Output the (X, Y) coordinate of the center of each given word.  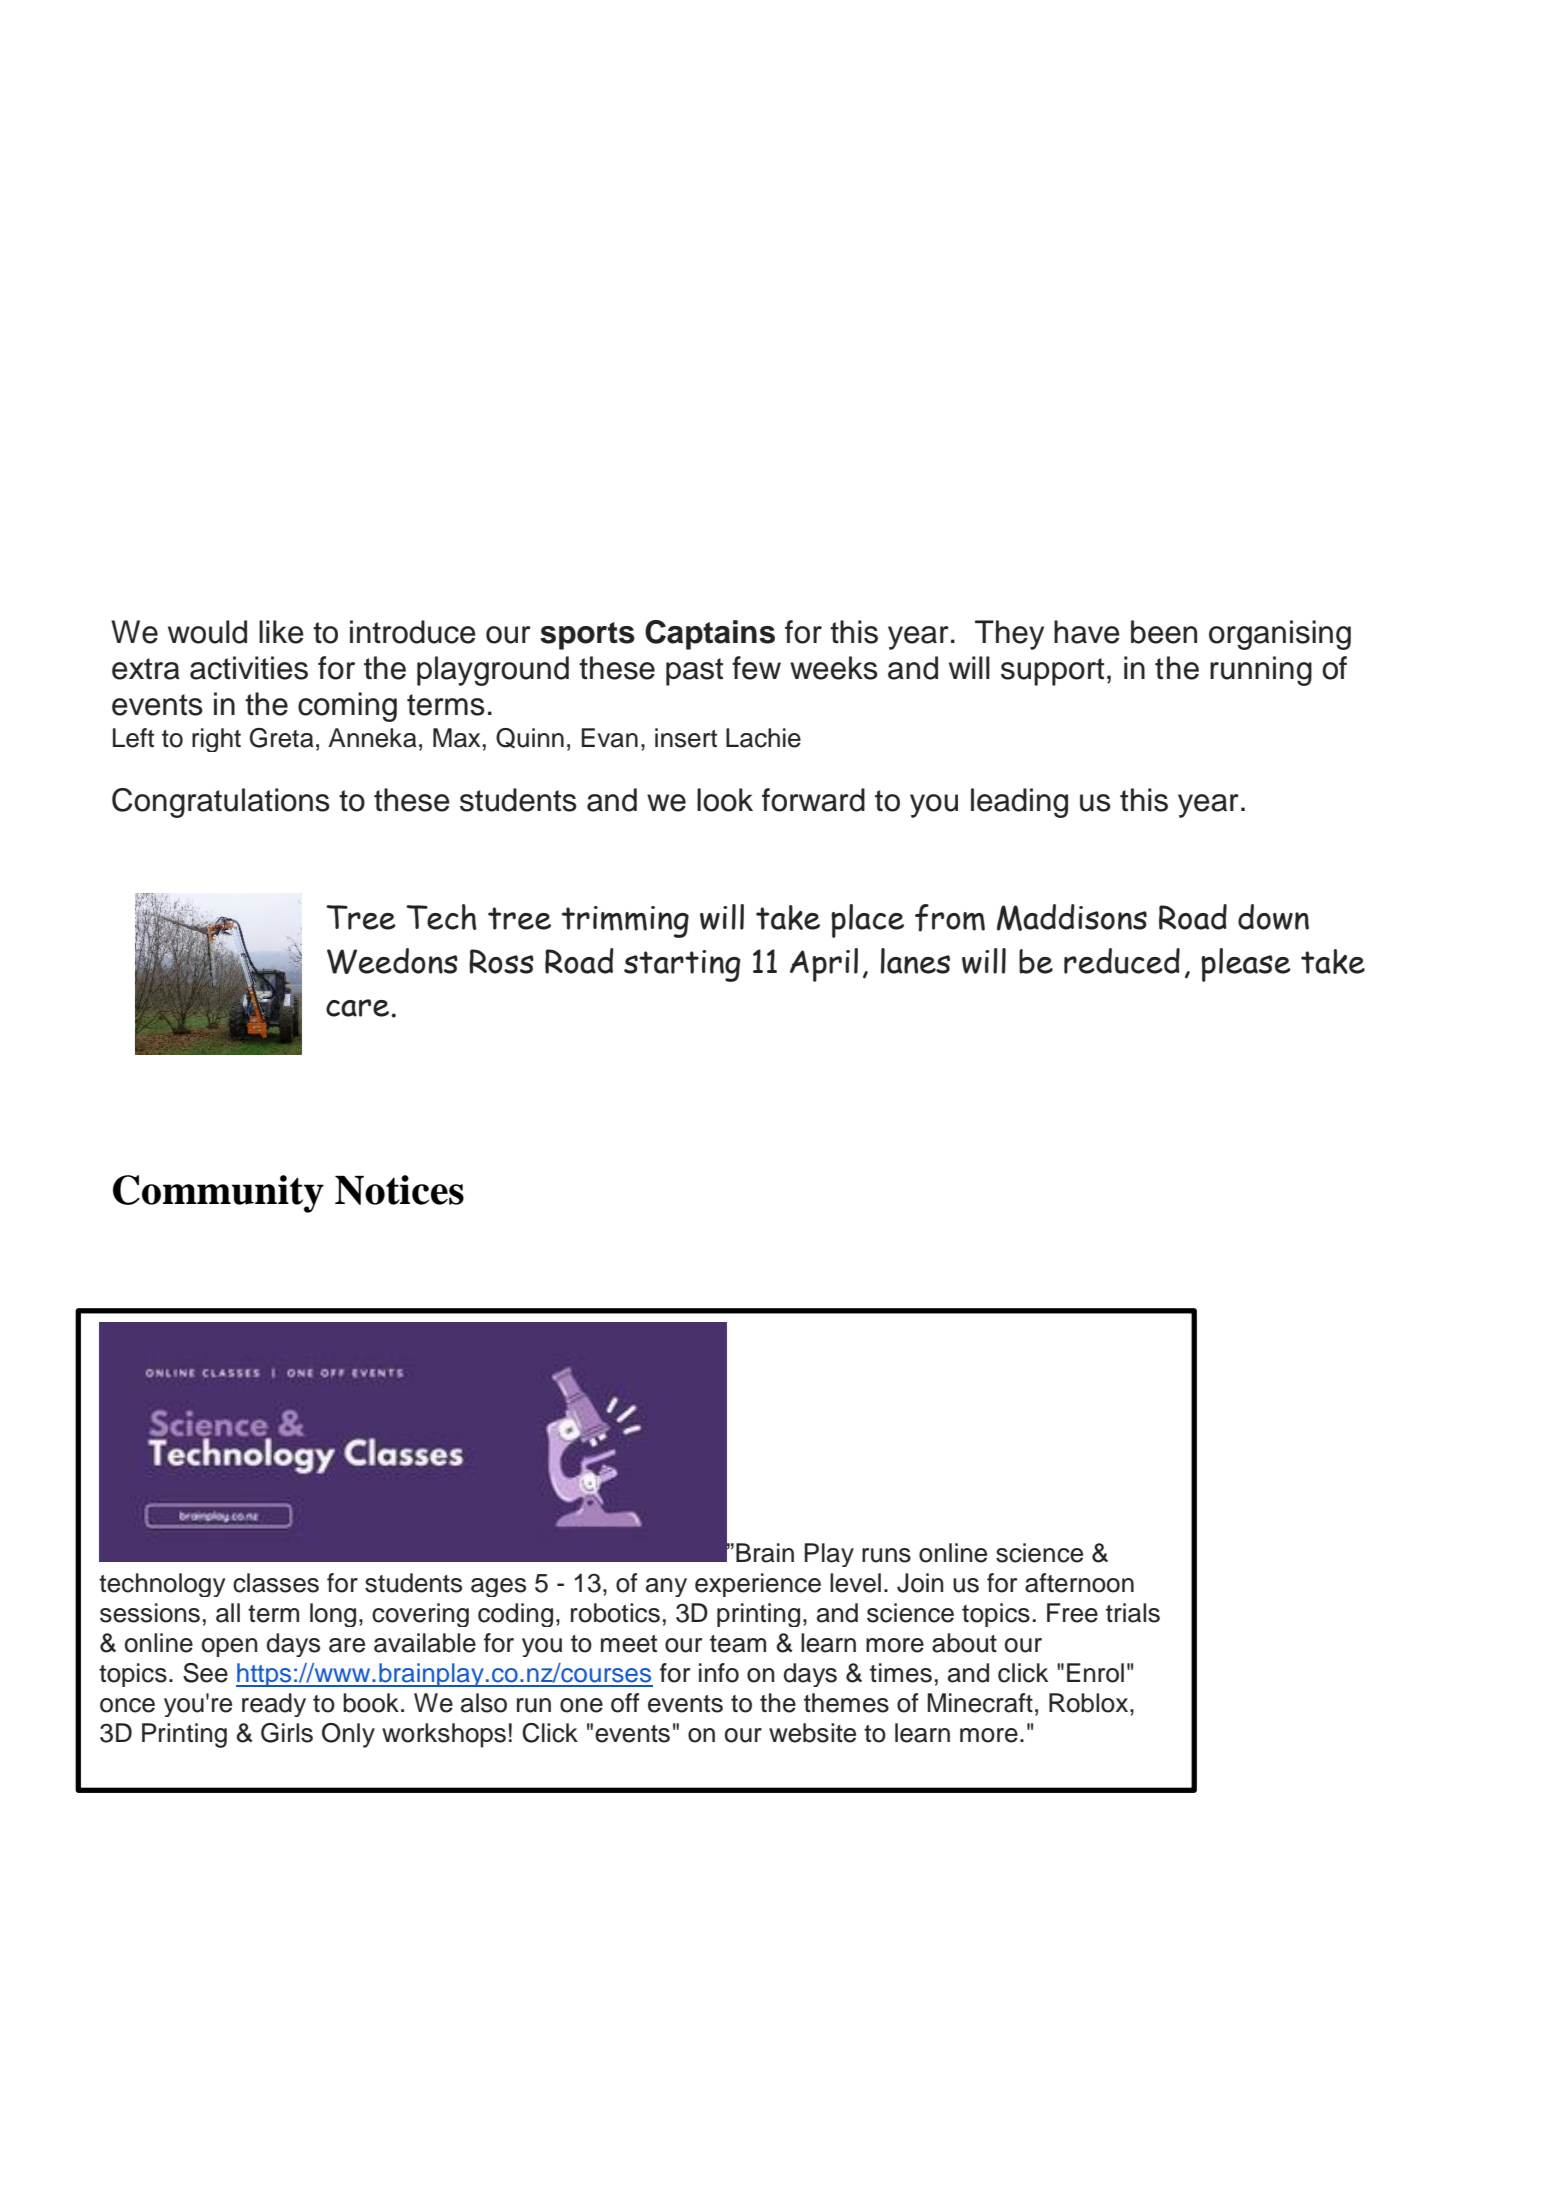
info (719, 1673)
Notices (399, 1190)
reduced (1122, 961)
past (694, 672)
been (1164, 632)
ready (274, 1705)
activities (249, 668)
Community (218, 1194)
